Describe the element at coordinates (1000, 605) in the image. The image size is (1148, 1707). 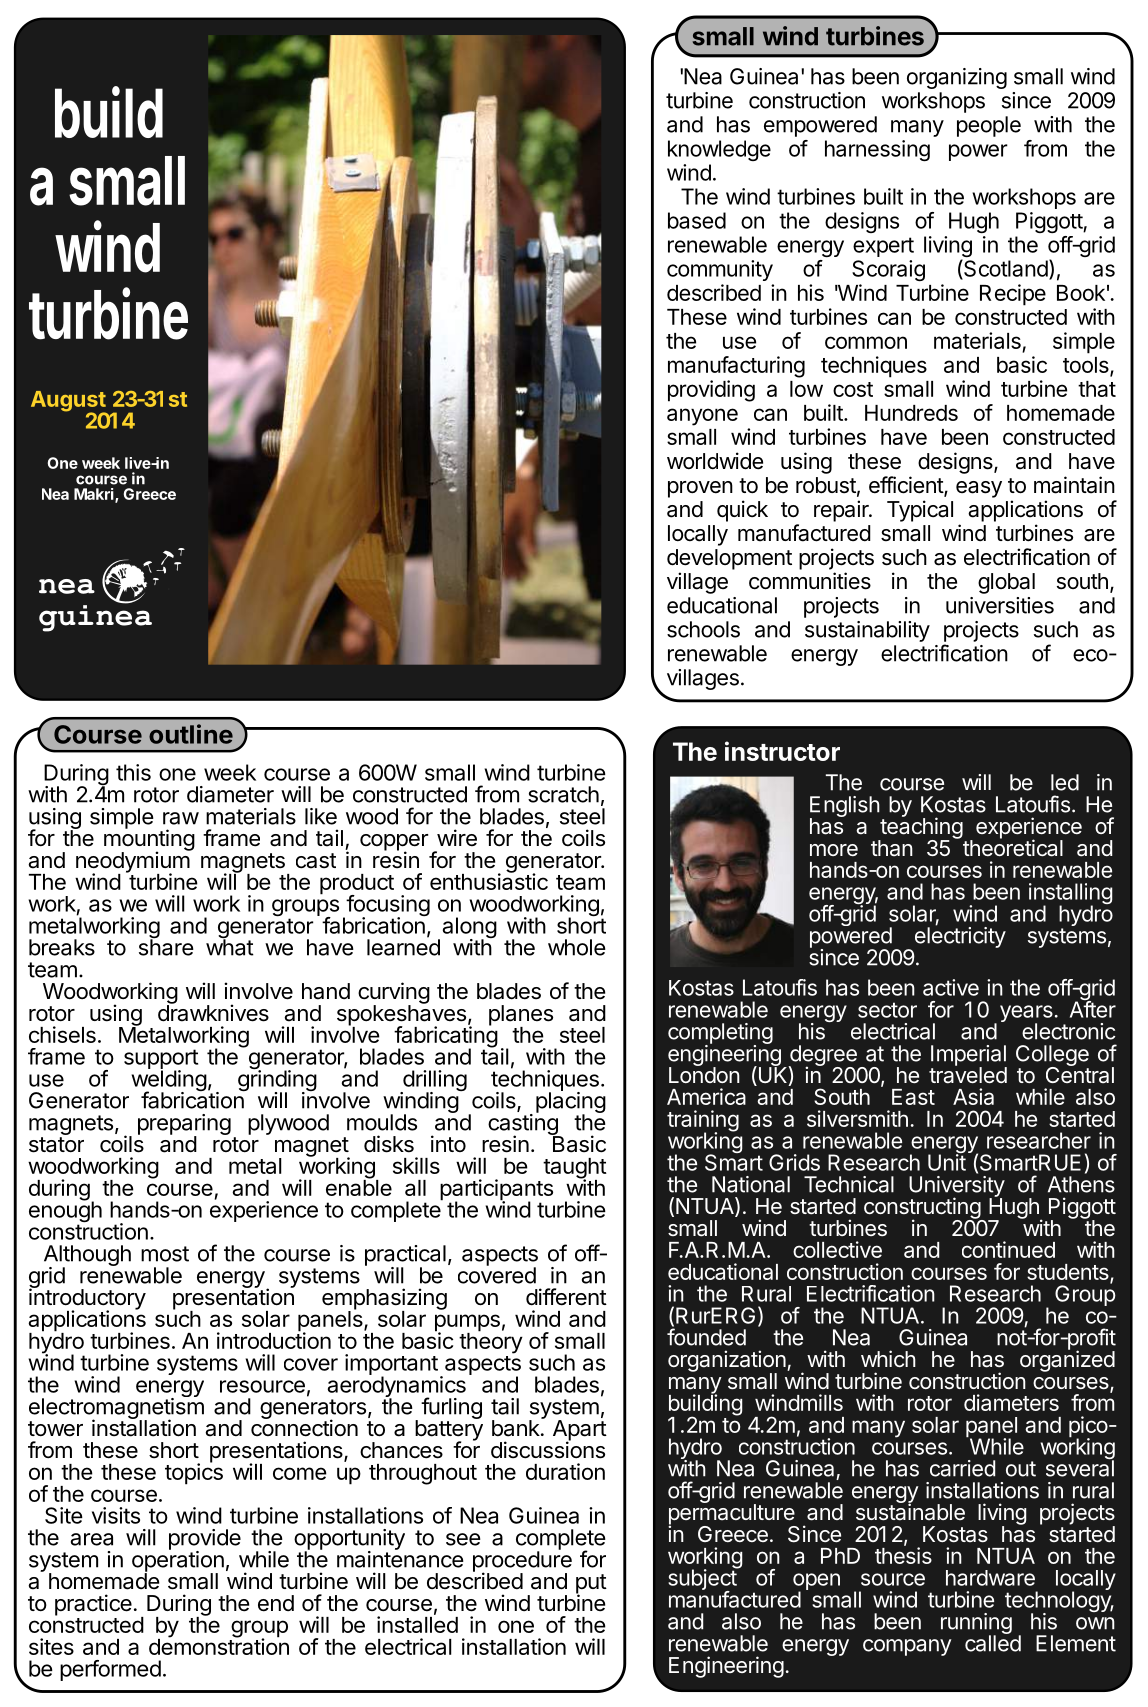
I see `universities` at that location.
